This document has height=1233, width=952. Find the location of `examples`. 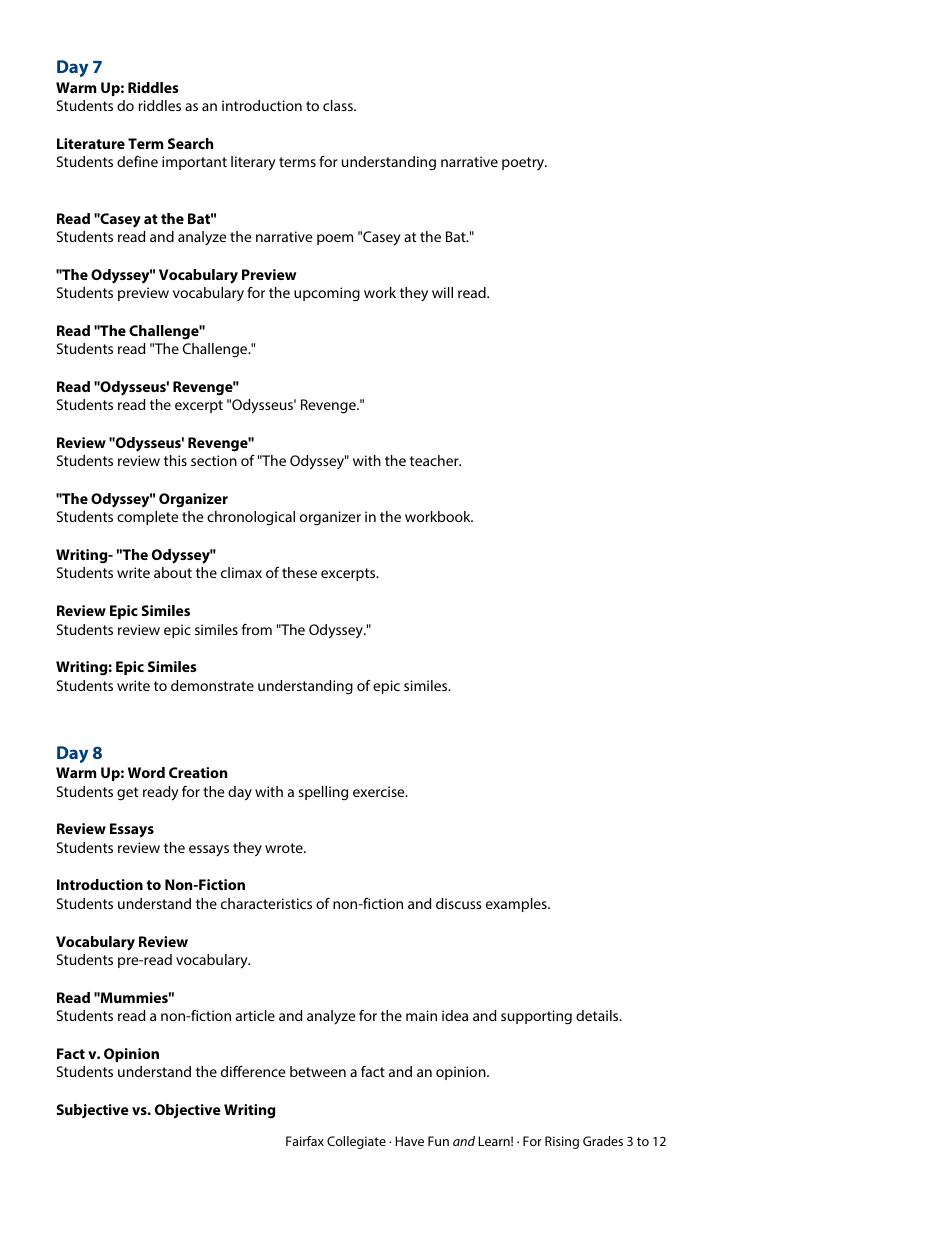

examples is located at coordinates (517, 905).
